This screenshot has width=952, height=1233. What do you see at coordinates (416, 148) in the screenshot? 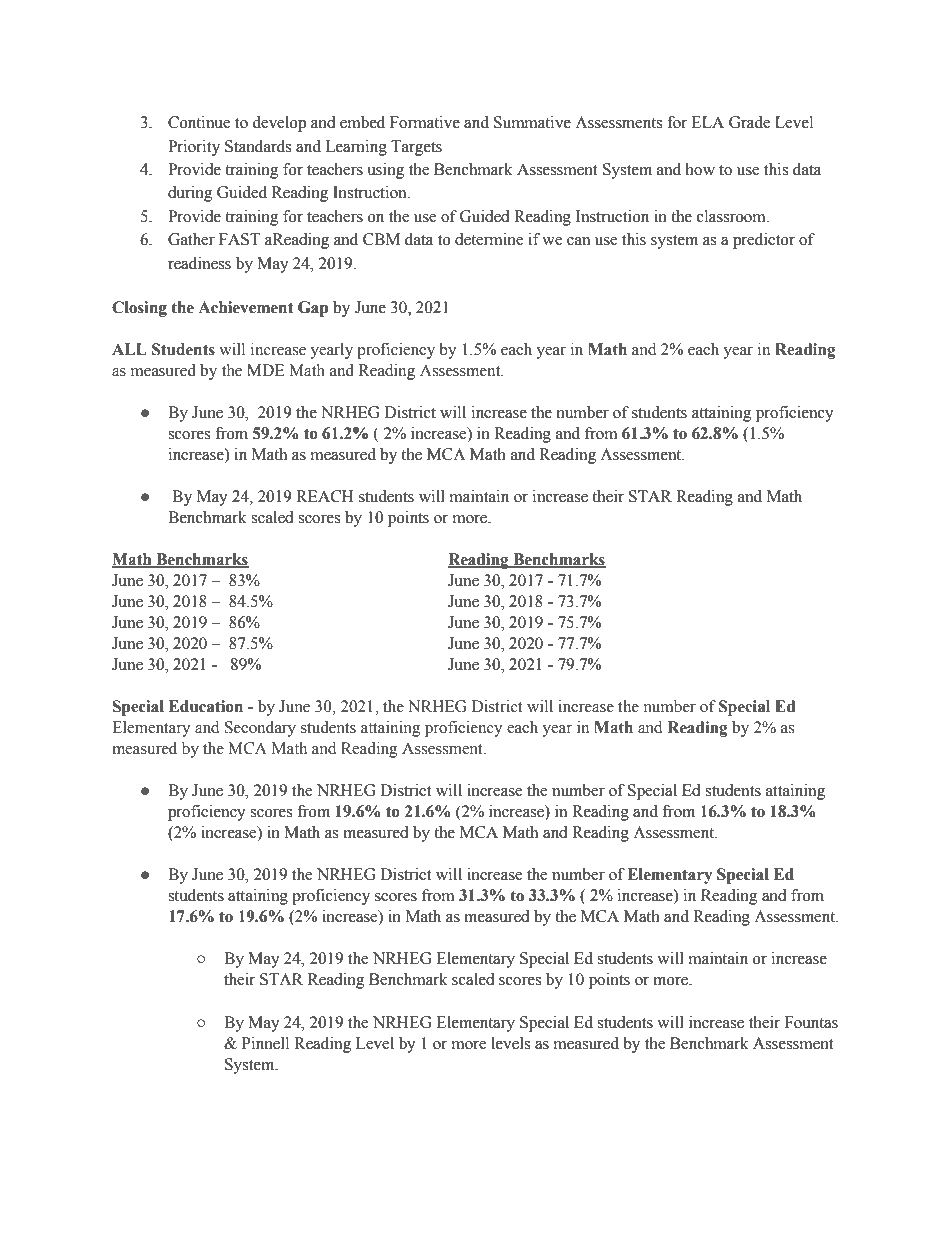
I see `Targets` at bounding box center [416, 148].
